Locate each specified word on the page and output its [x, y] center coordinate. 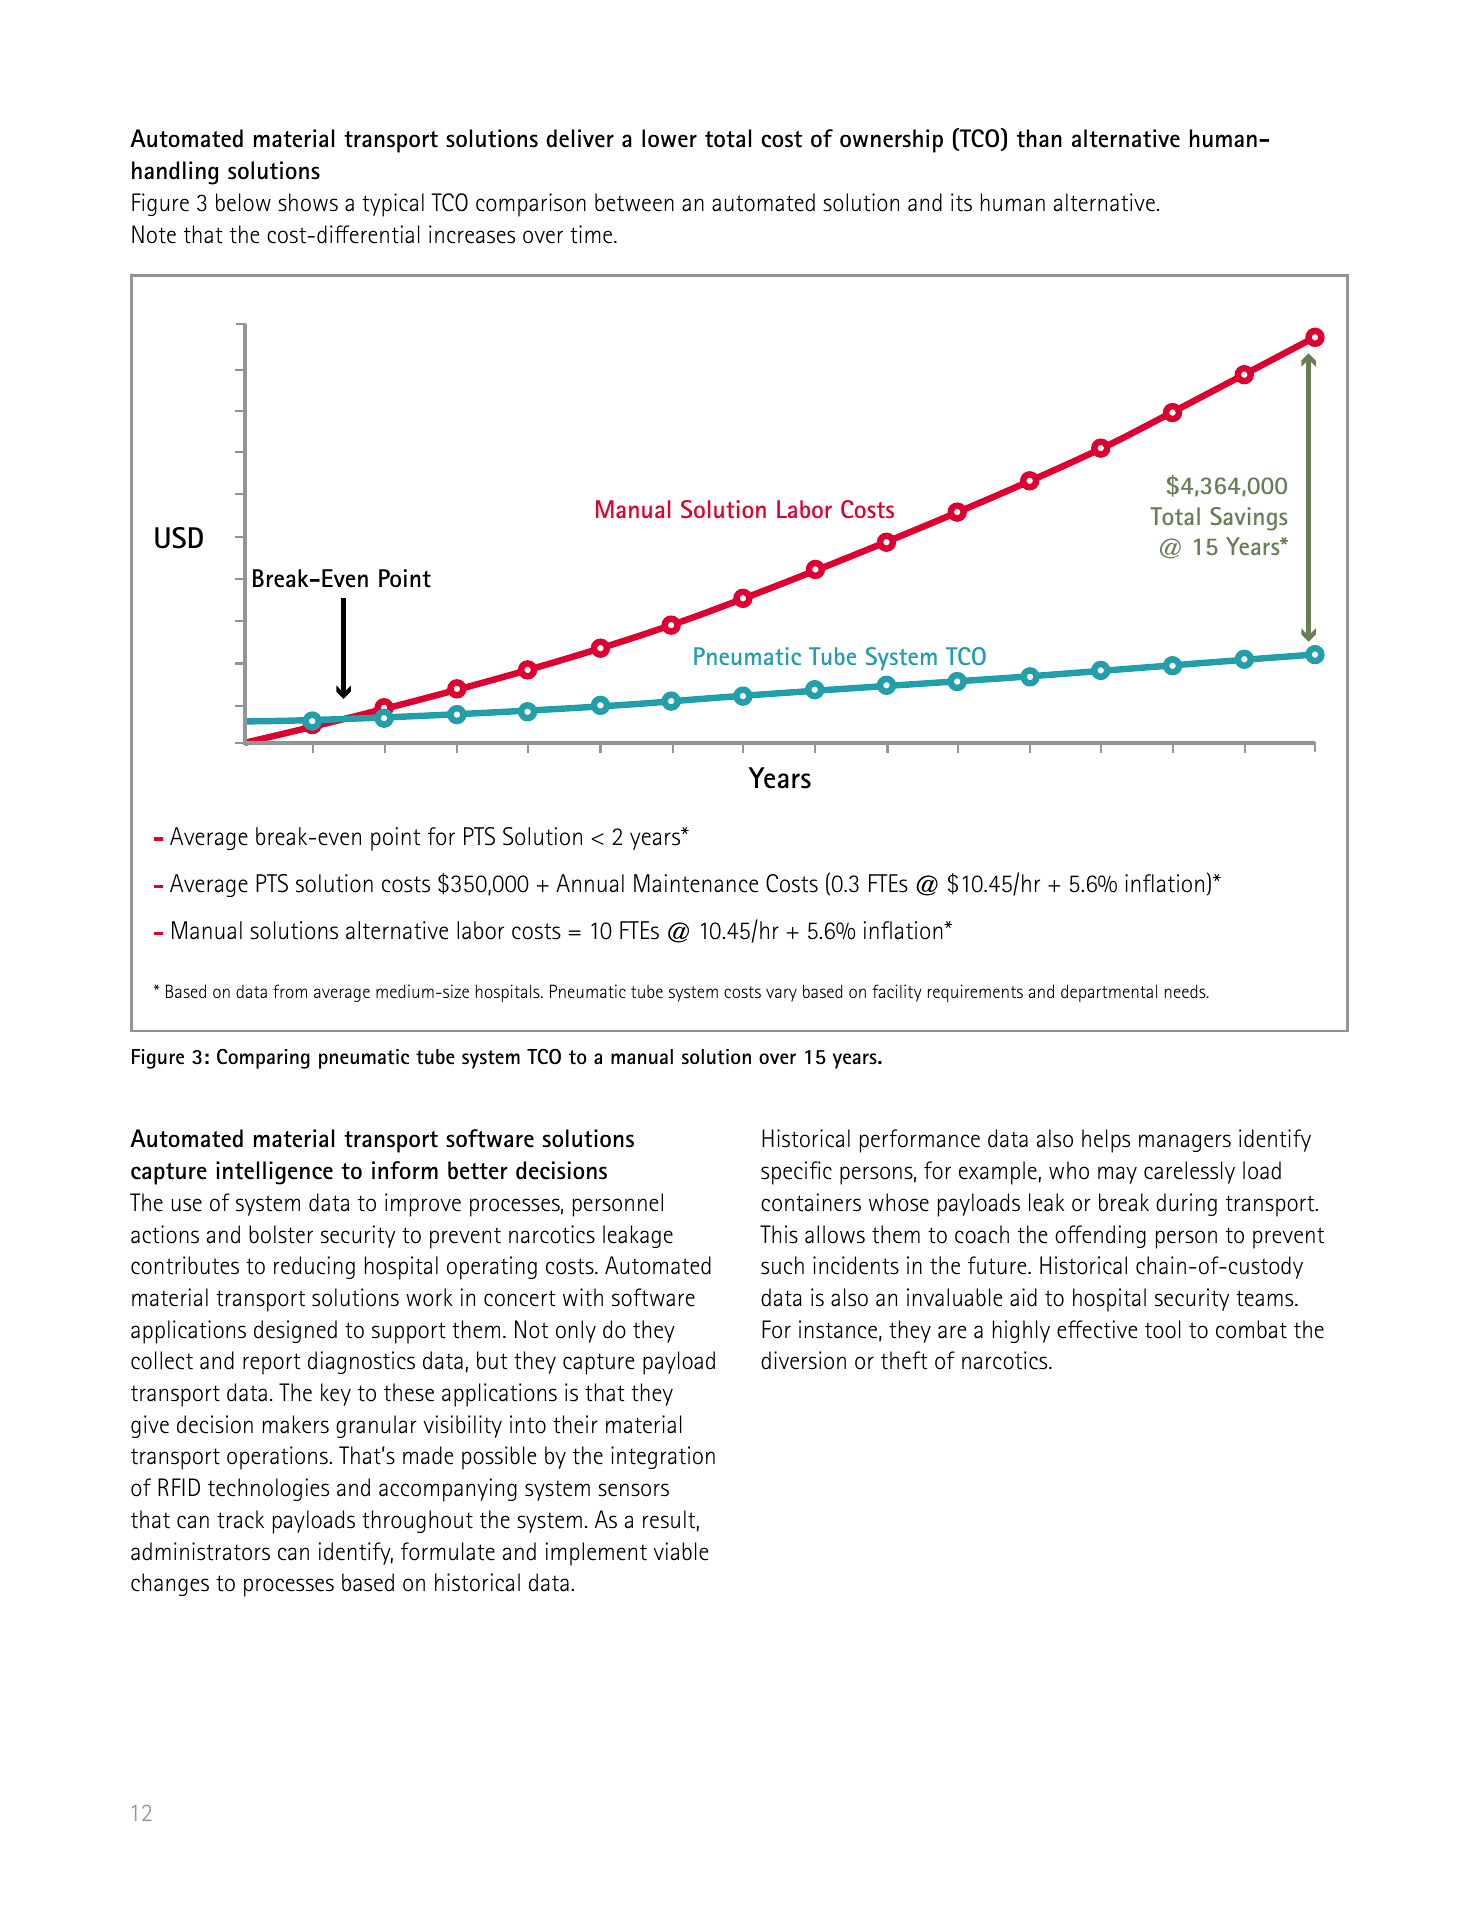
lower [669, 138]
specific [796, 1173]
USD [179, 538]
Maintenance [696, 883]
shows [308, 202]
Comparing [263, 1058]
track [240, 1519]
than [1039, 138]
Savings [1248, 519]
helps [1106, 1141]
